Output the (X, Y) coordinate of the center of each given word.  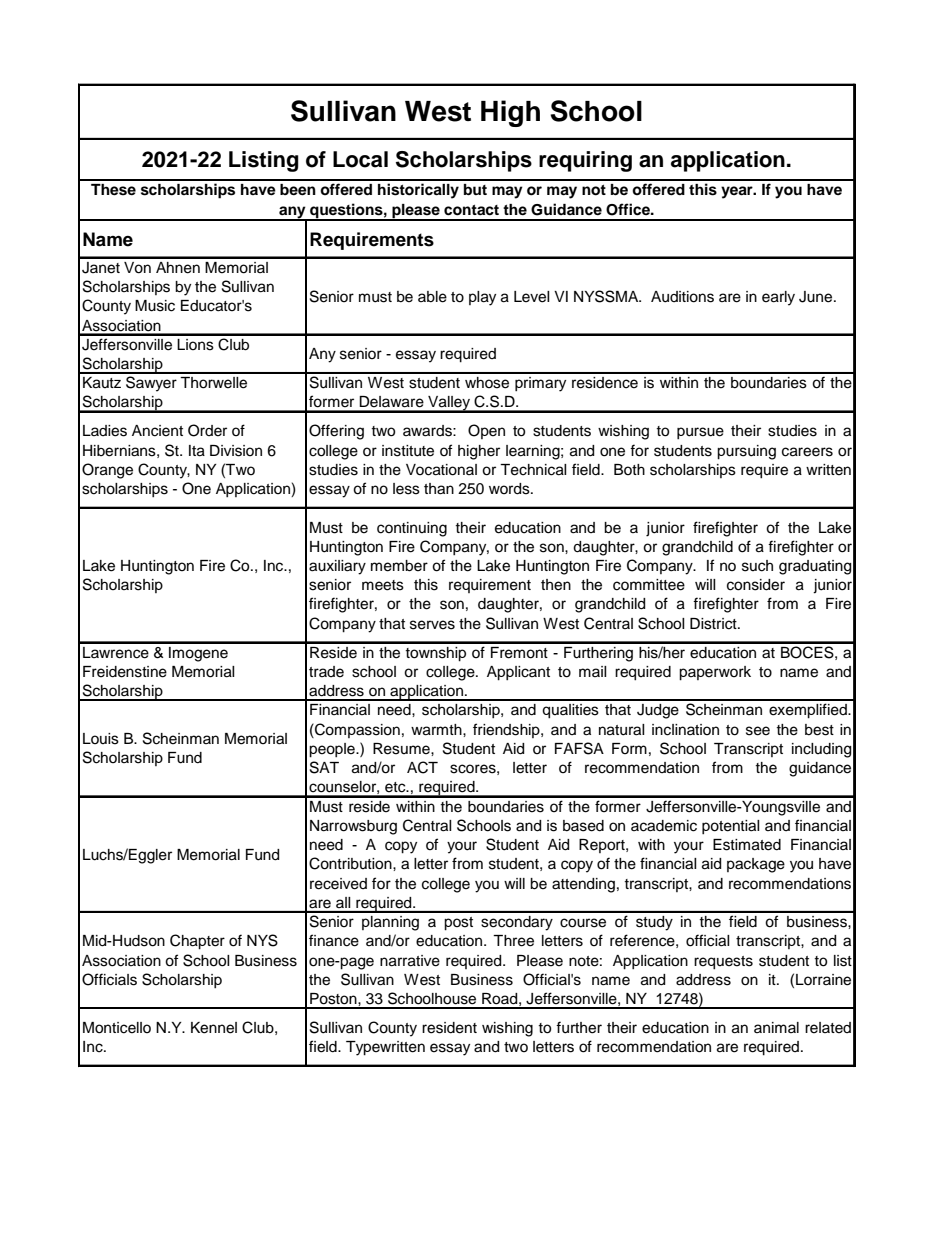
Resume (402, 749)
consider (756, 585)
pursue (700, 433)
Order (207, 430)
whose (487, 383)
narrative (410, 961)
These (113, 190)
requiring (585, 161)
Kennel (214, 1028)
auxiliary (337, 567)
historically (418, 191)
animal (776, 1027)
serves (432, 625)
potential (731, 827)
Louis (101, 739)
